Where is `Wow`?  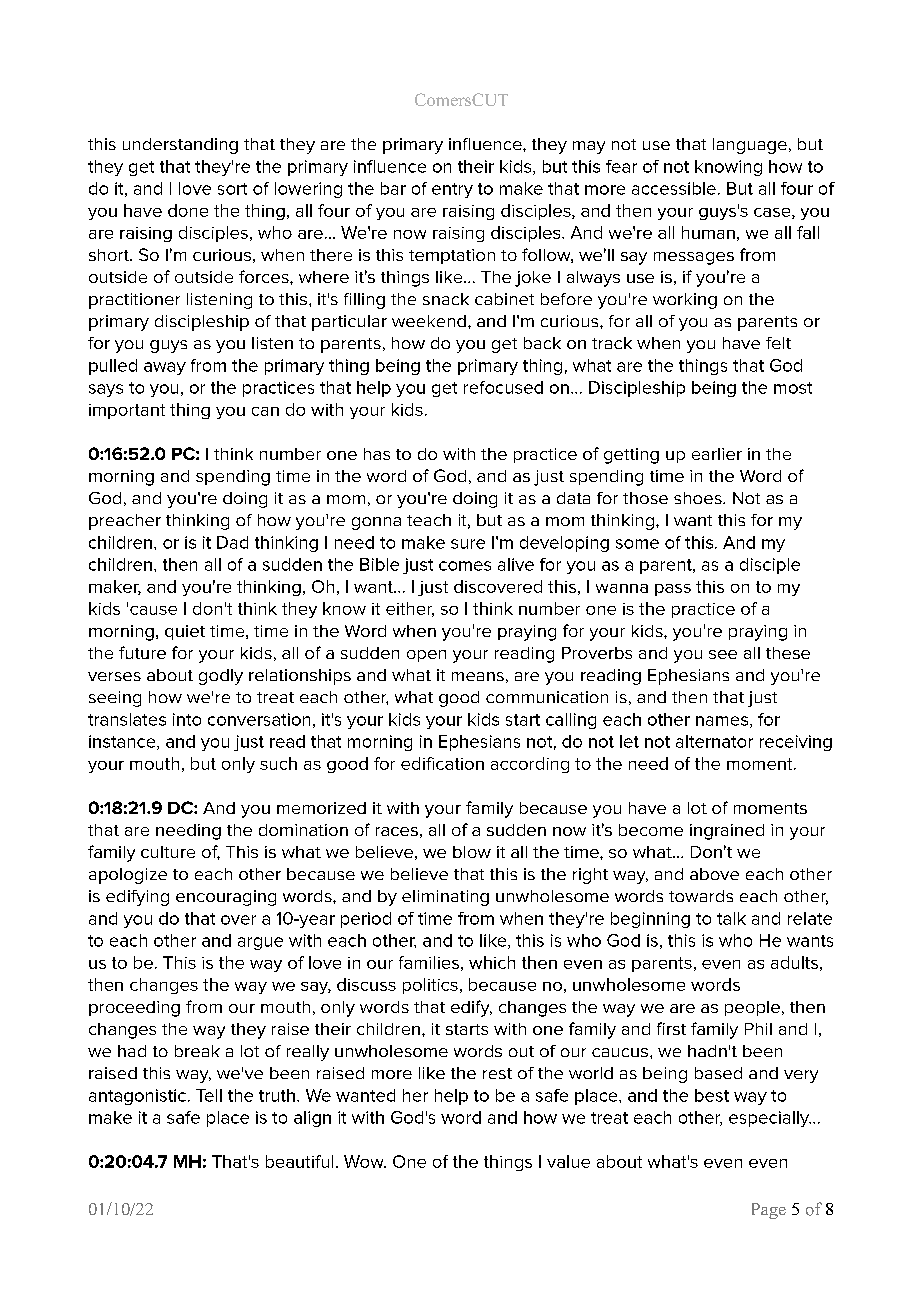
Wow is located at coordinates (365, 1161).
